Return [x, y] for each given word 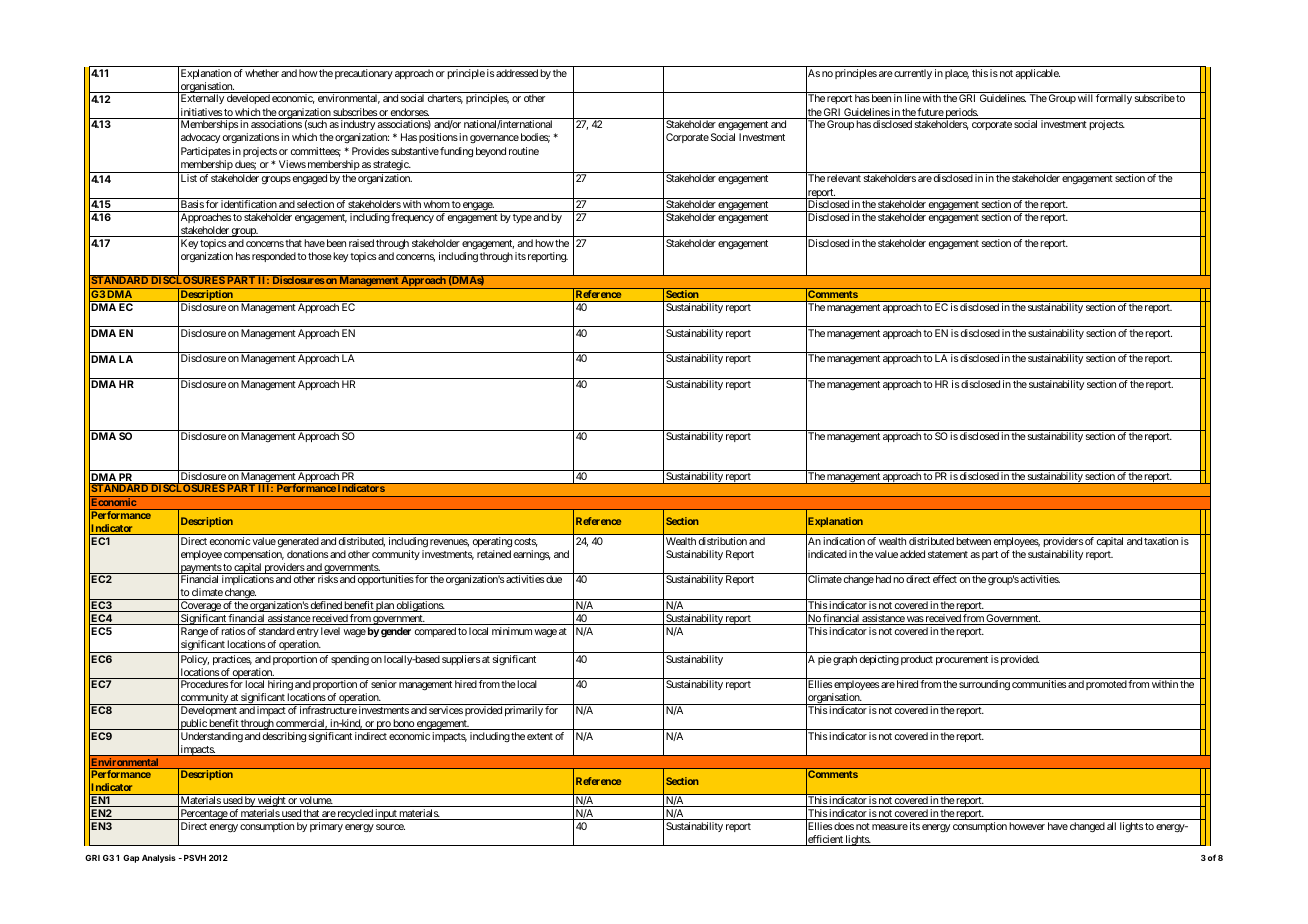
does [844, 826]
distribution [723, 541]
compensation [254, 555]
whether [262, 73]
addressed [517, 73]
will [1085, 98]
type [522, 218]
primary [326, 827]
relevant [844, 178]
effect [945, 579]
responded [274, 257]
